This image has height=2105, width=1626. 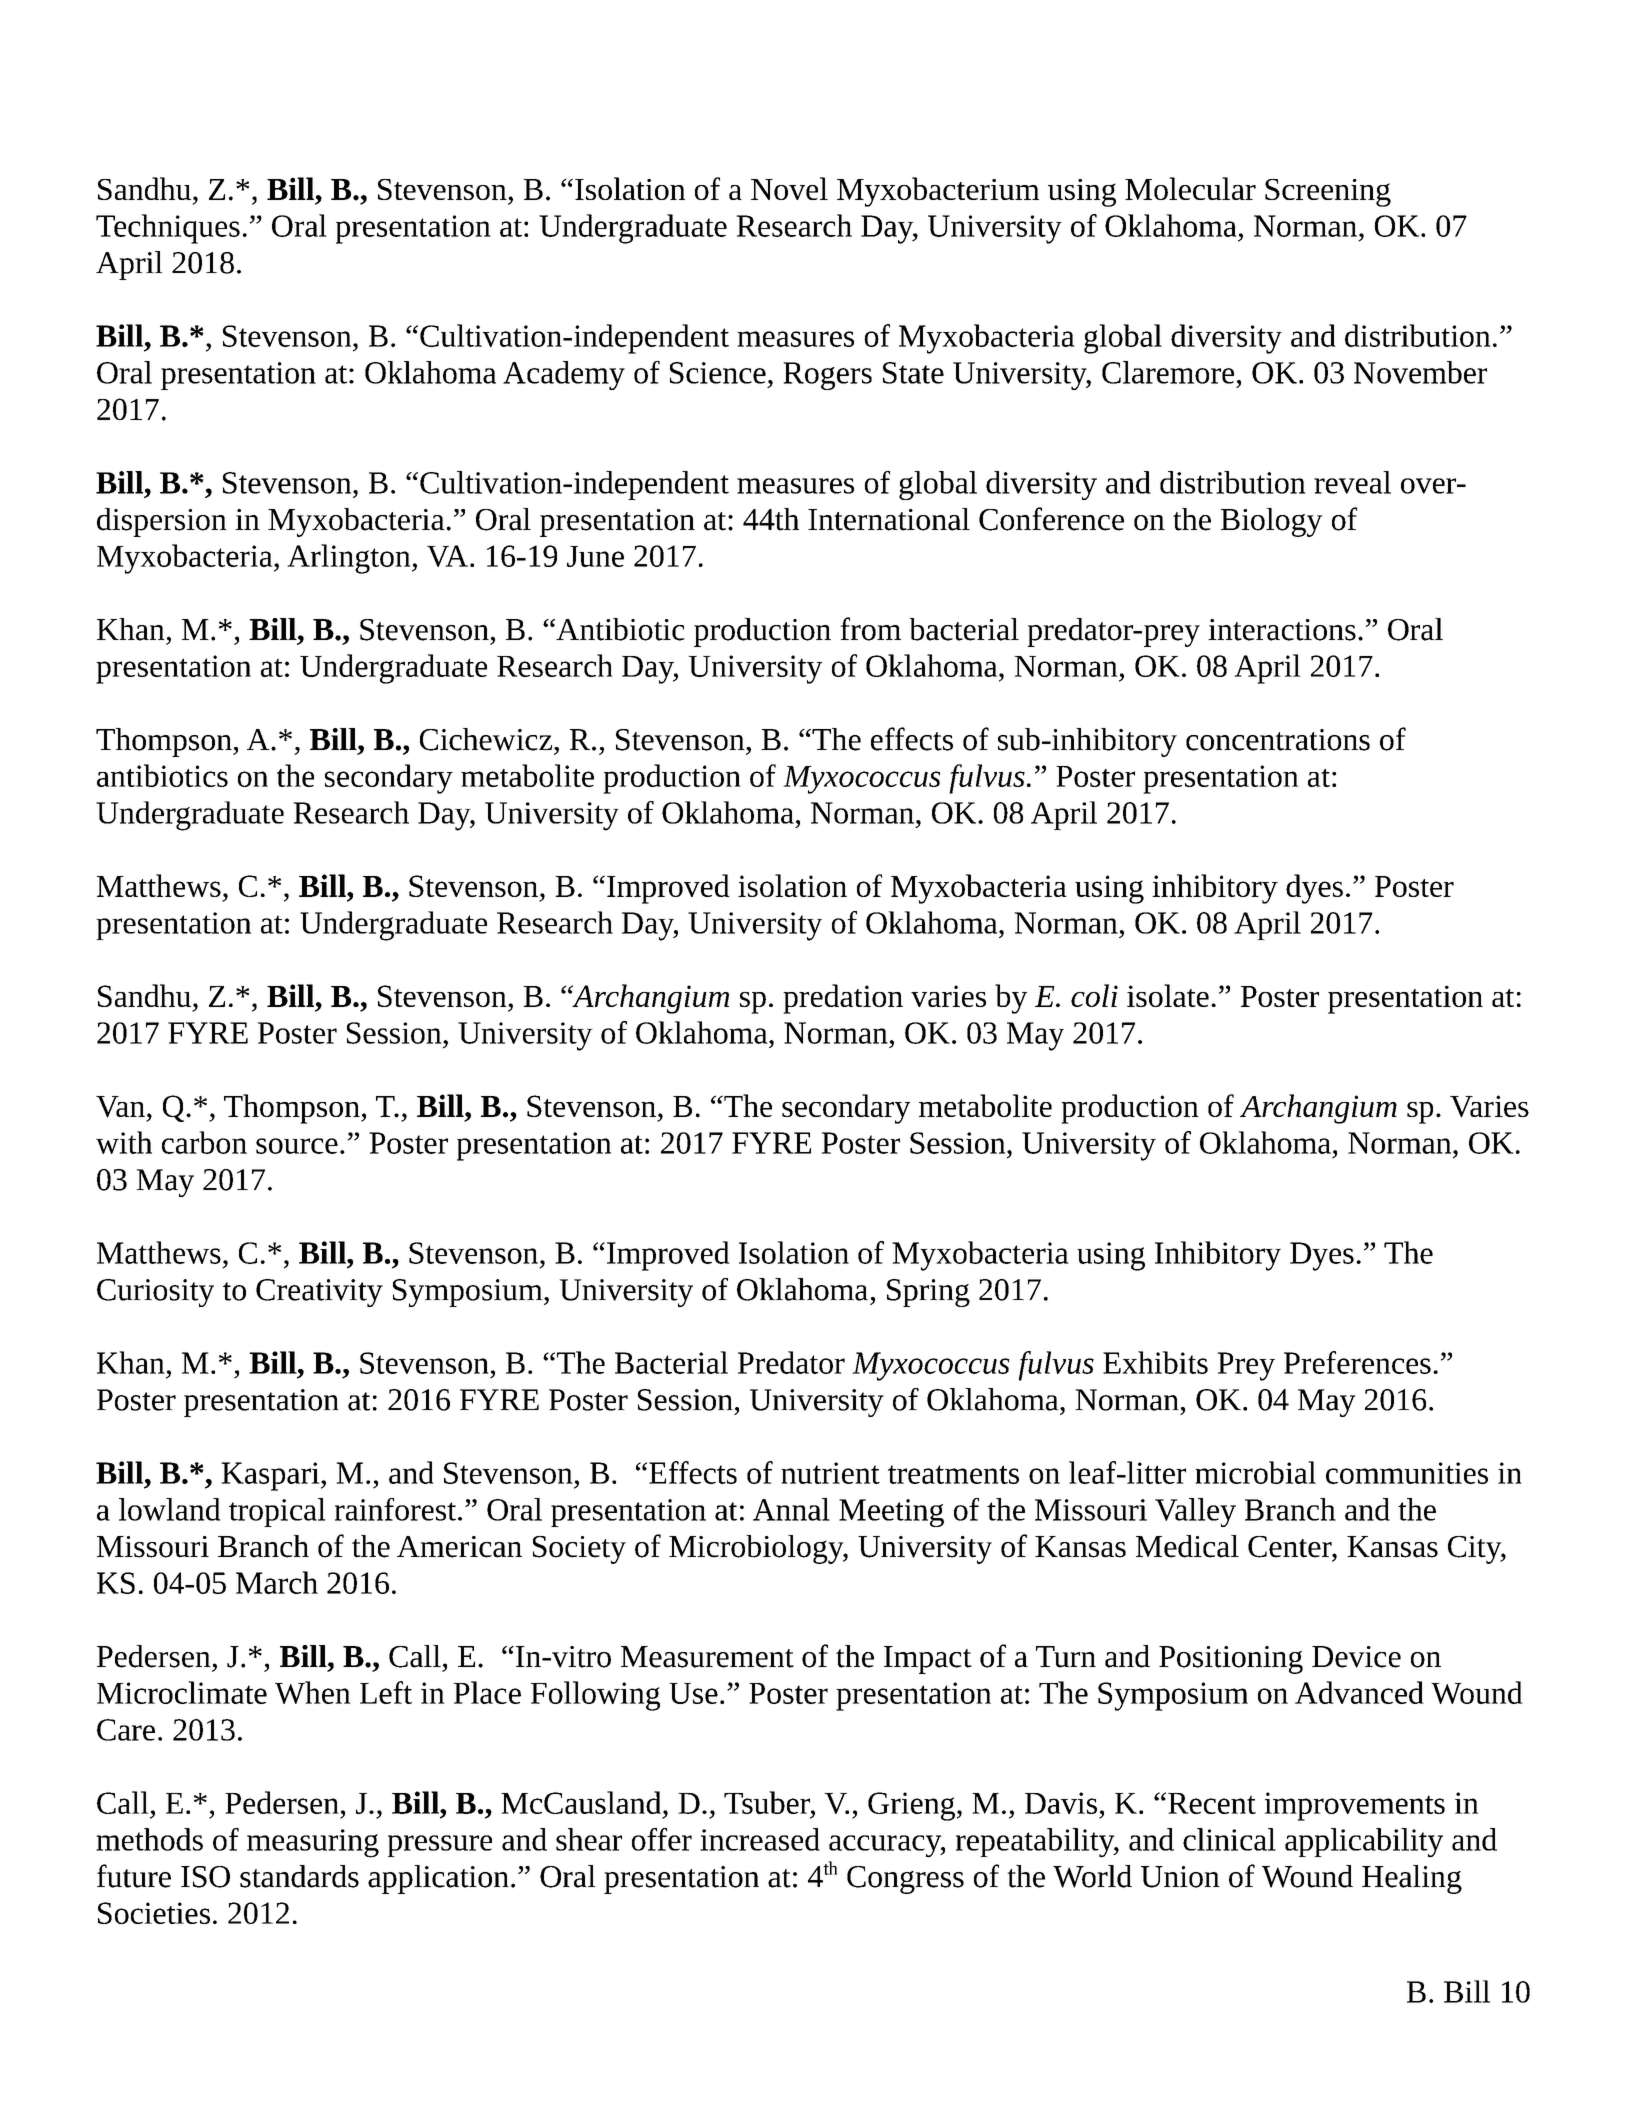 I want to click on nutrient, so click(x=830, y=1473).
